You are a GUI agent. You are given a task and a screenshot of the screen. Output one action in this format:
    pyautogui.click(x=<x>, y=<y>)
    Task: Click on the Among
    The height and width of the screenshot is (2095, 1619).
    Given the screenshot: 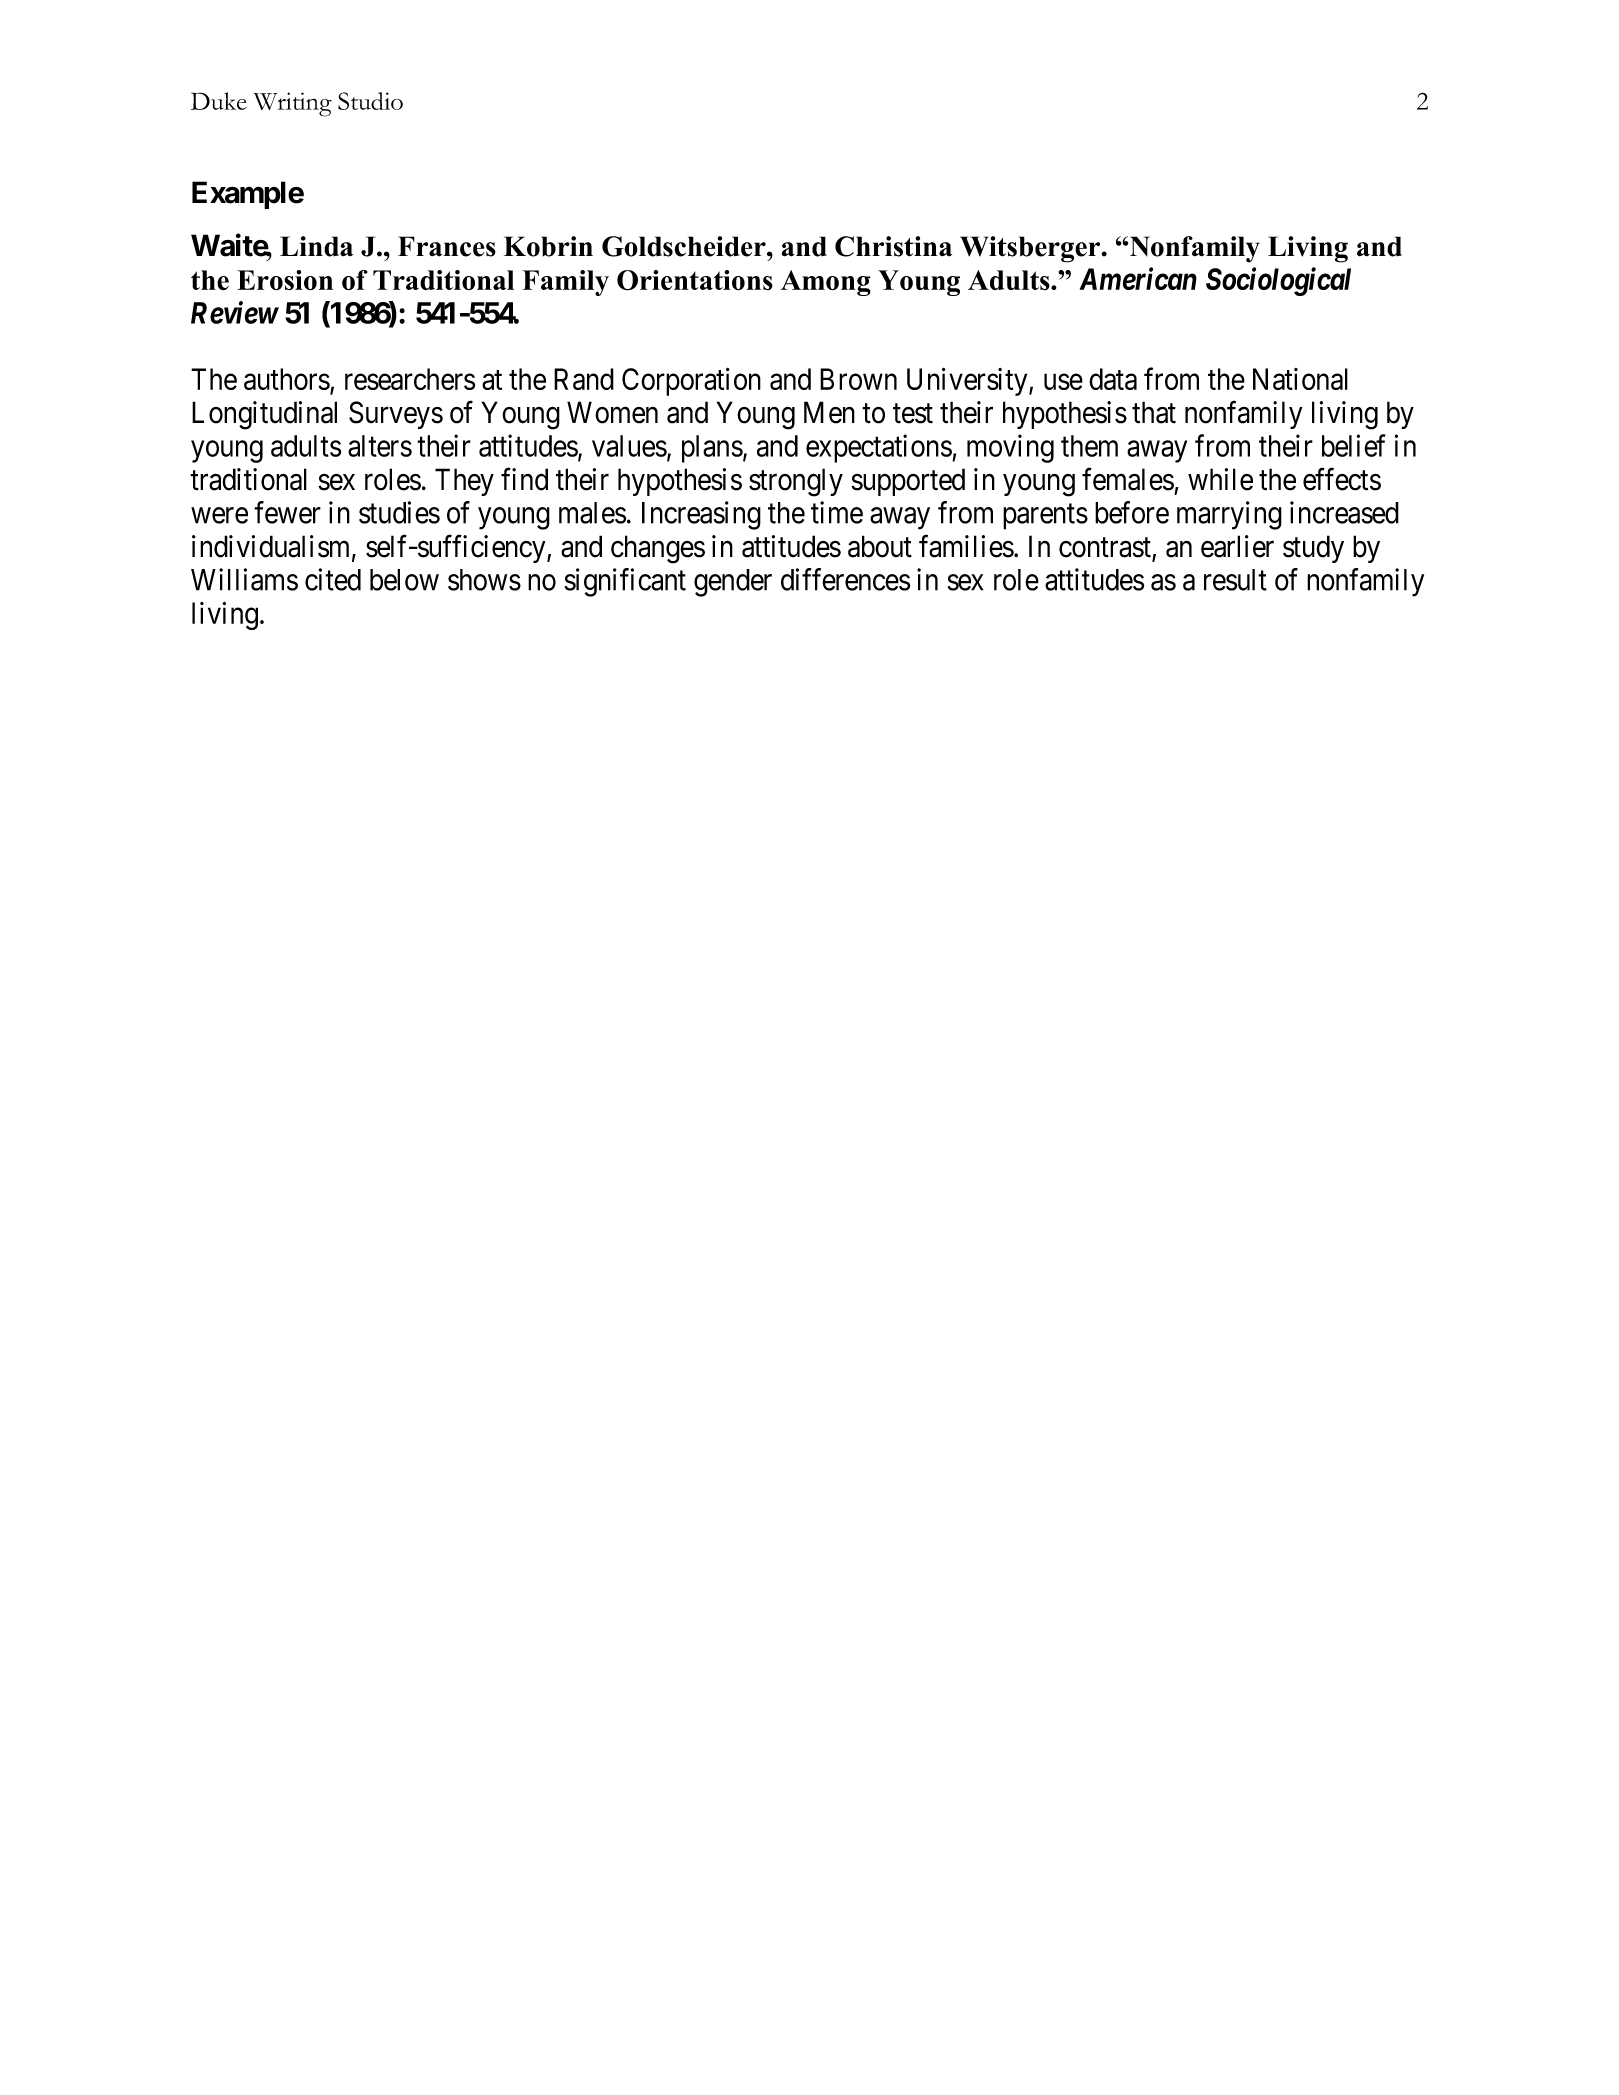 What is the action you would take?
    pyautogui.click(x=826, y=283)
